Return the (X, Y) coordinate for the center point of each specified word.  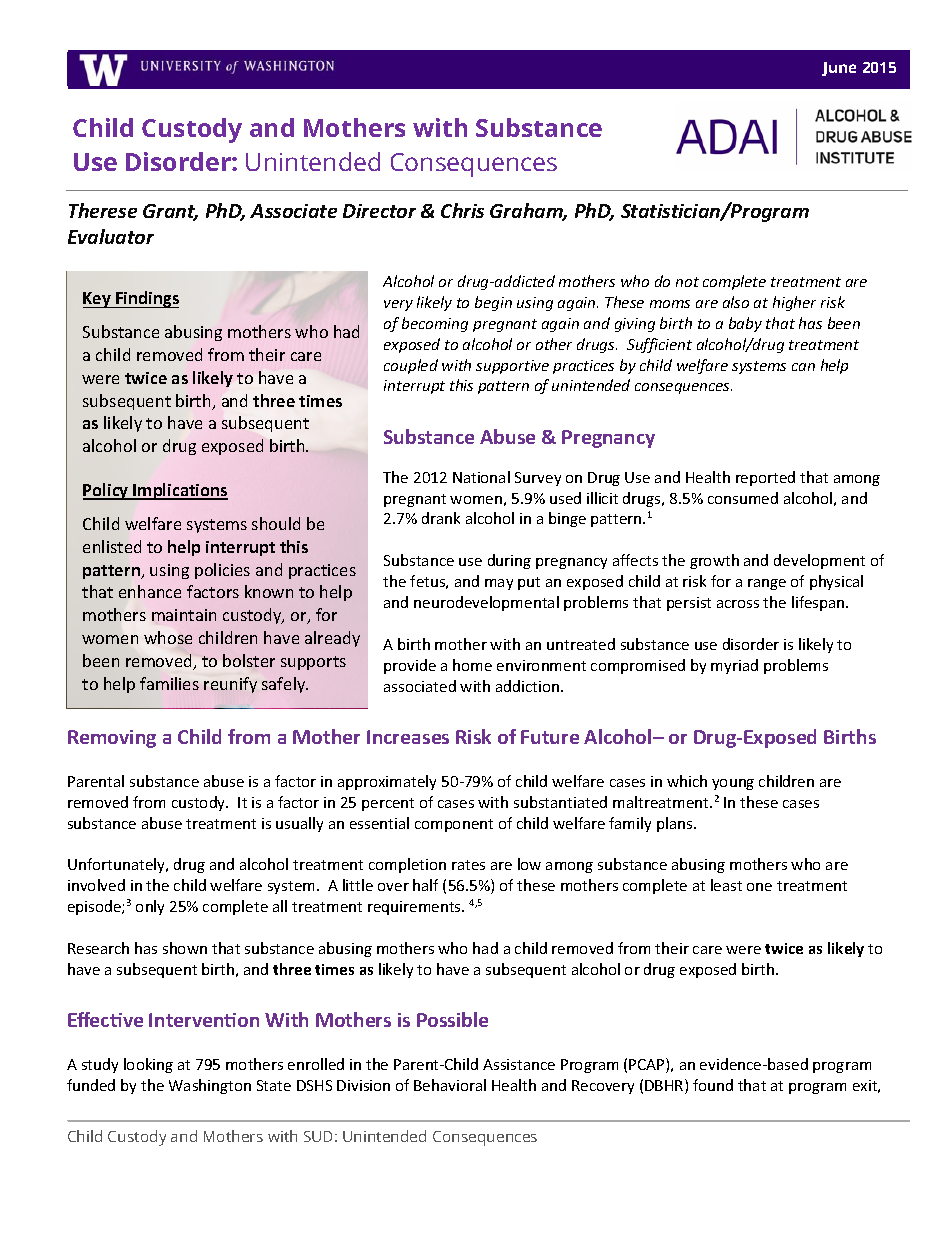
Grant (170, 212)
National (481, 477)
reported (765, 478)
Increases (408, 737)
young (733, 784)
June (839, 69)
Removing (112, 739)
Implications (180, 491)
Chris (462, 210)
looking (148, 1065)
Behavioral (450, 1085)
